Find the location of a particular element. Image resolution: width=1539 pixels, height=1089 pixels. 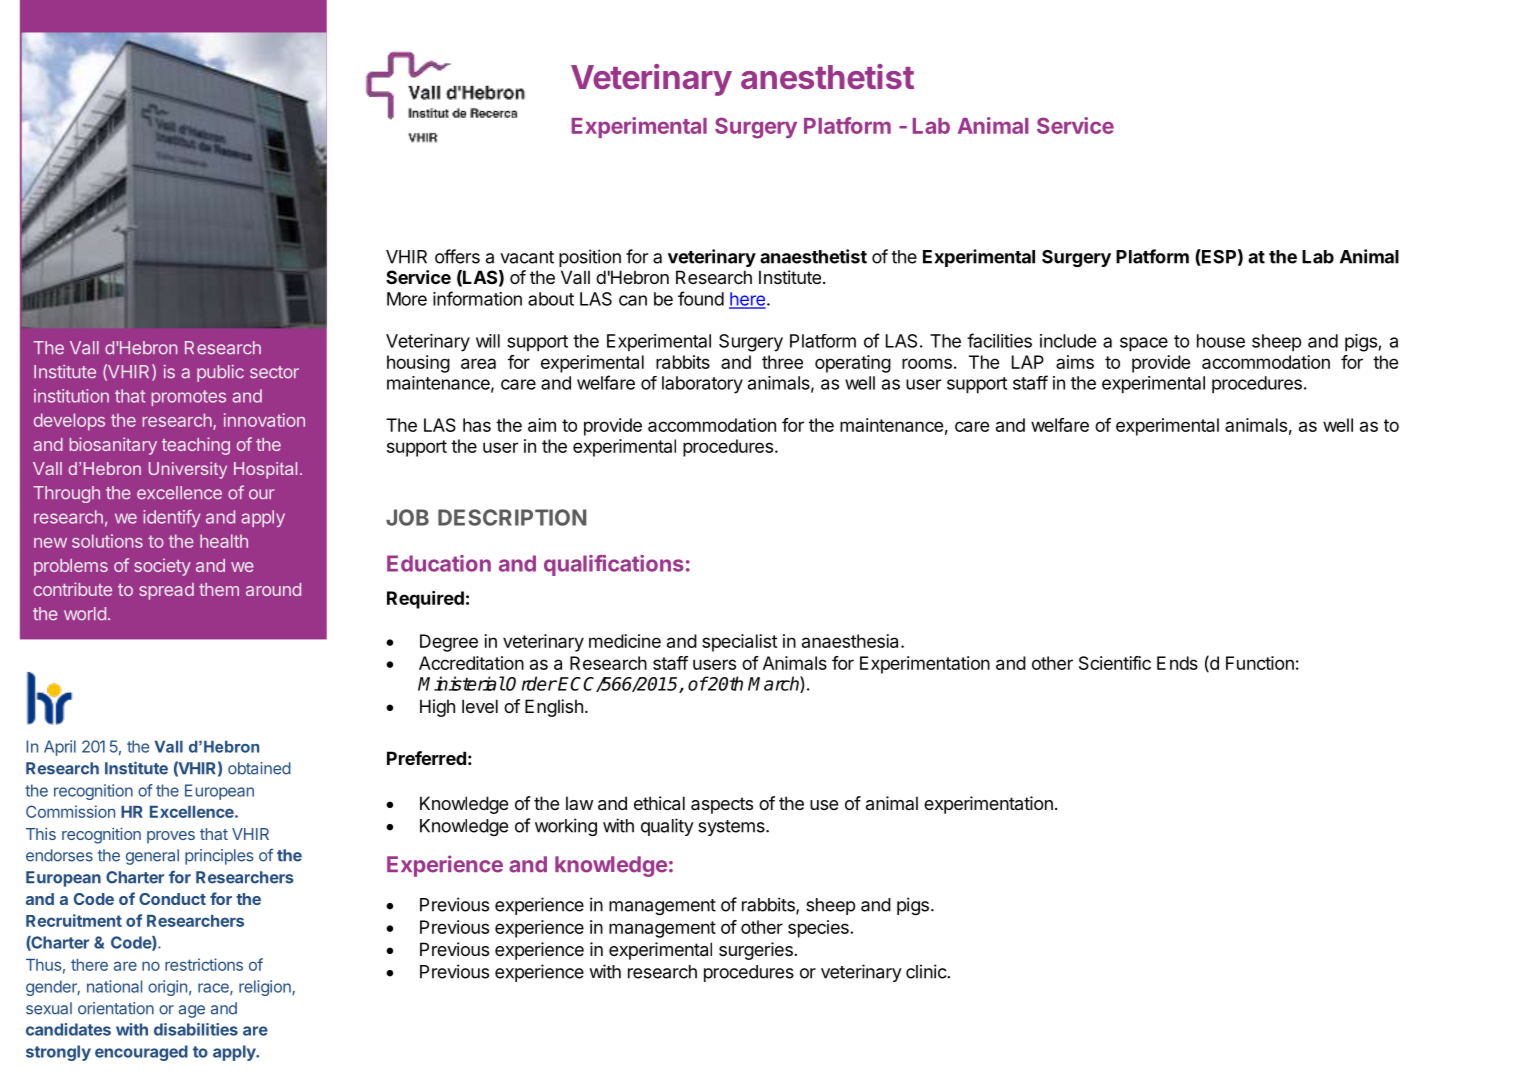

obtained is located at coordinates (259, 768).
